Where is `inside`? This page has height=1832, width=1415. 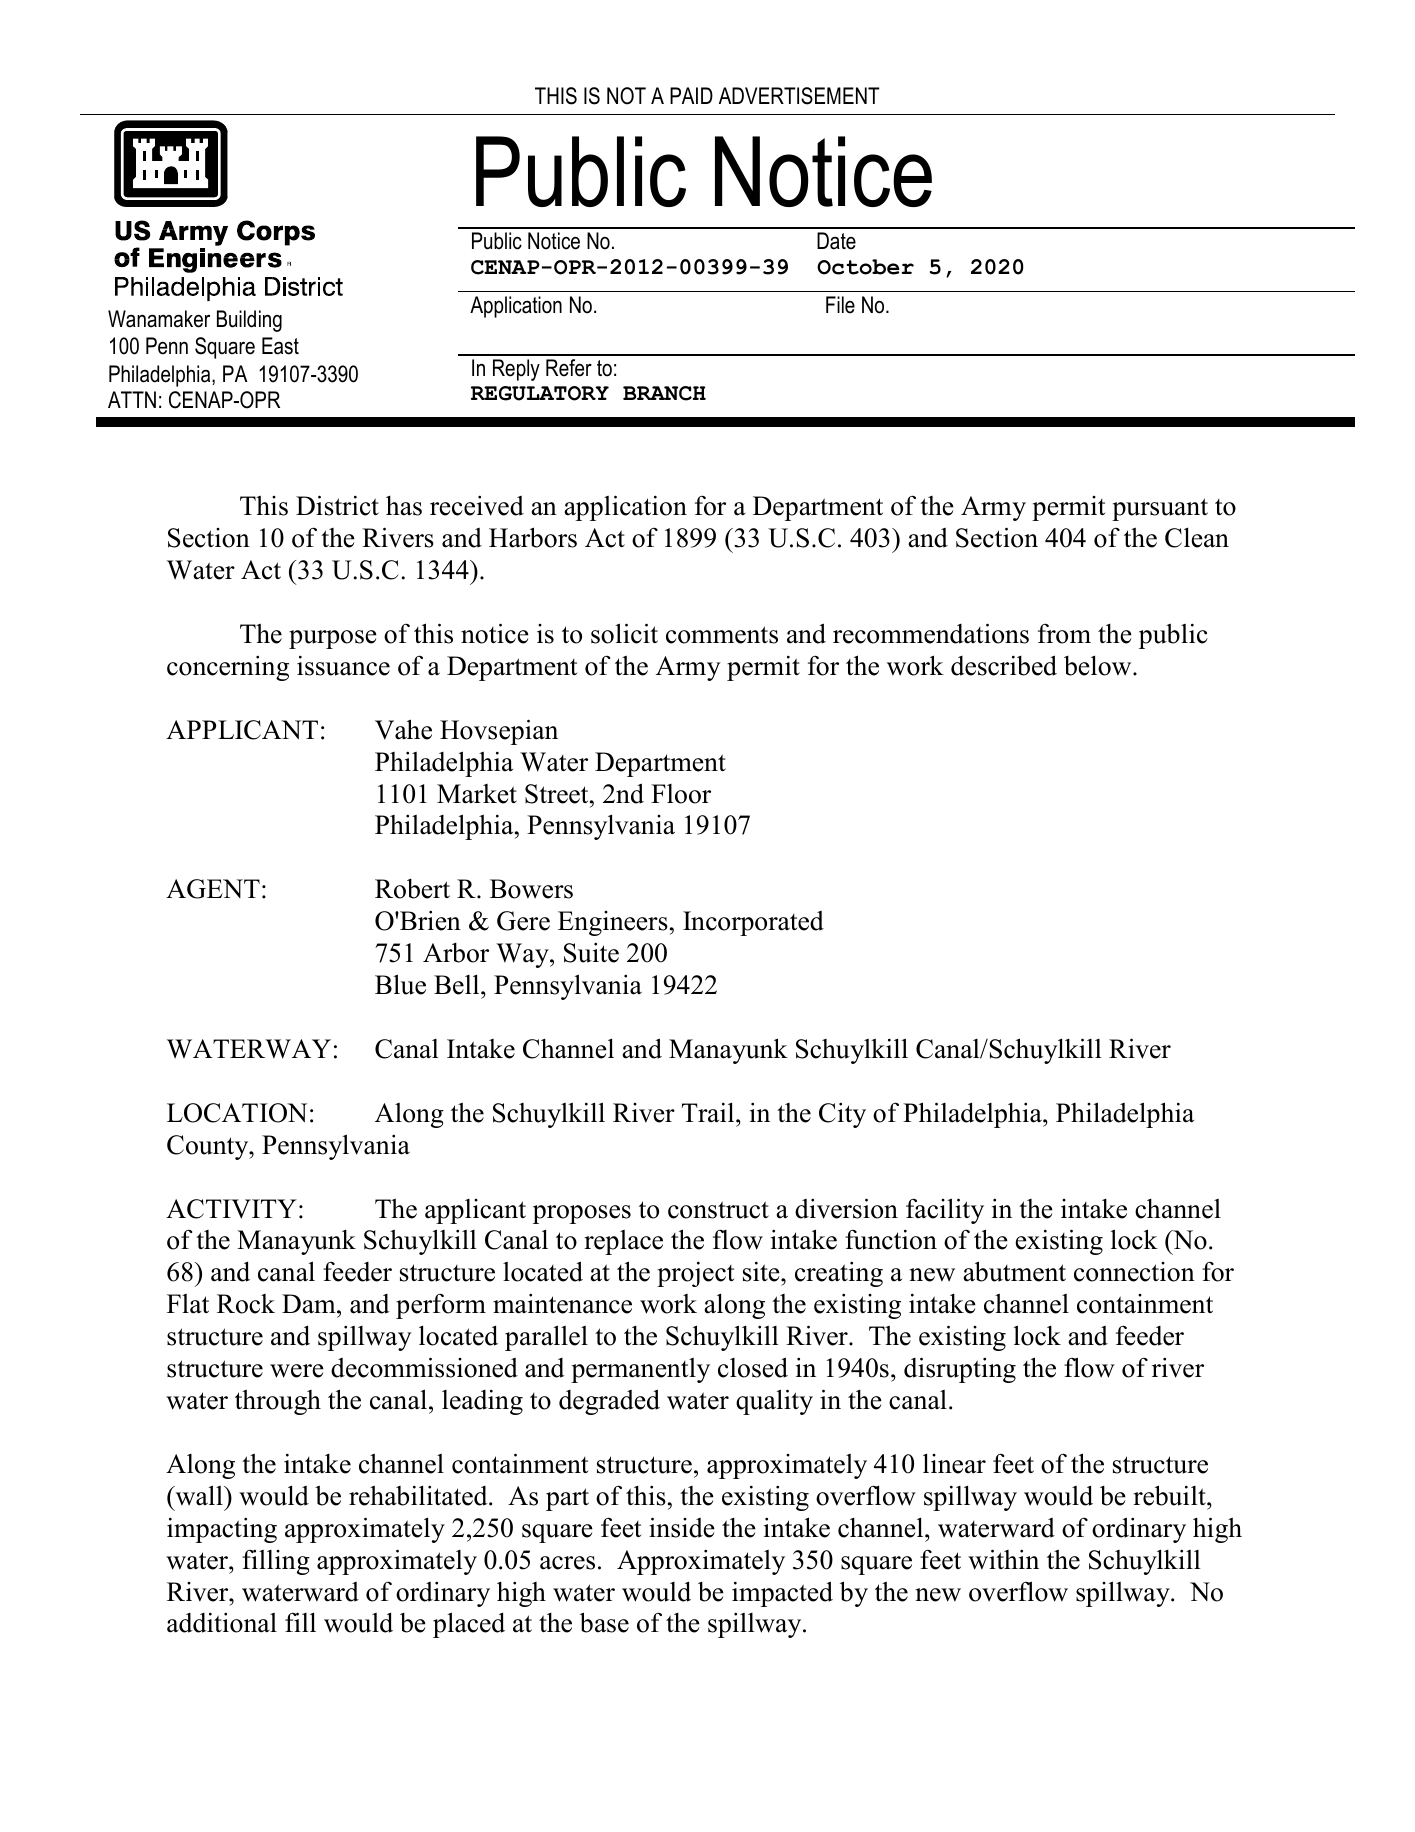
inside is located at coordinates (682, 1527).
